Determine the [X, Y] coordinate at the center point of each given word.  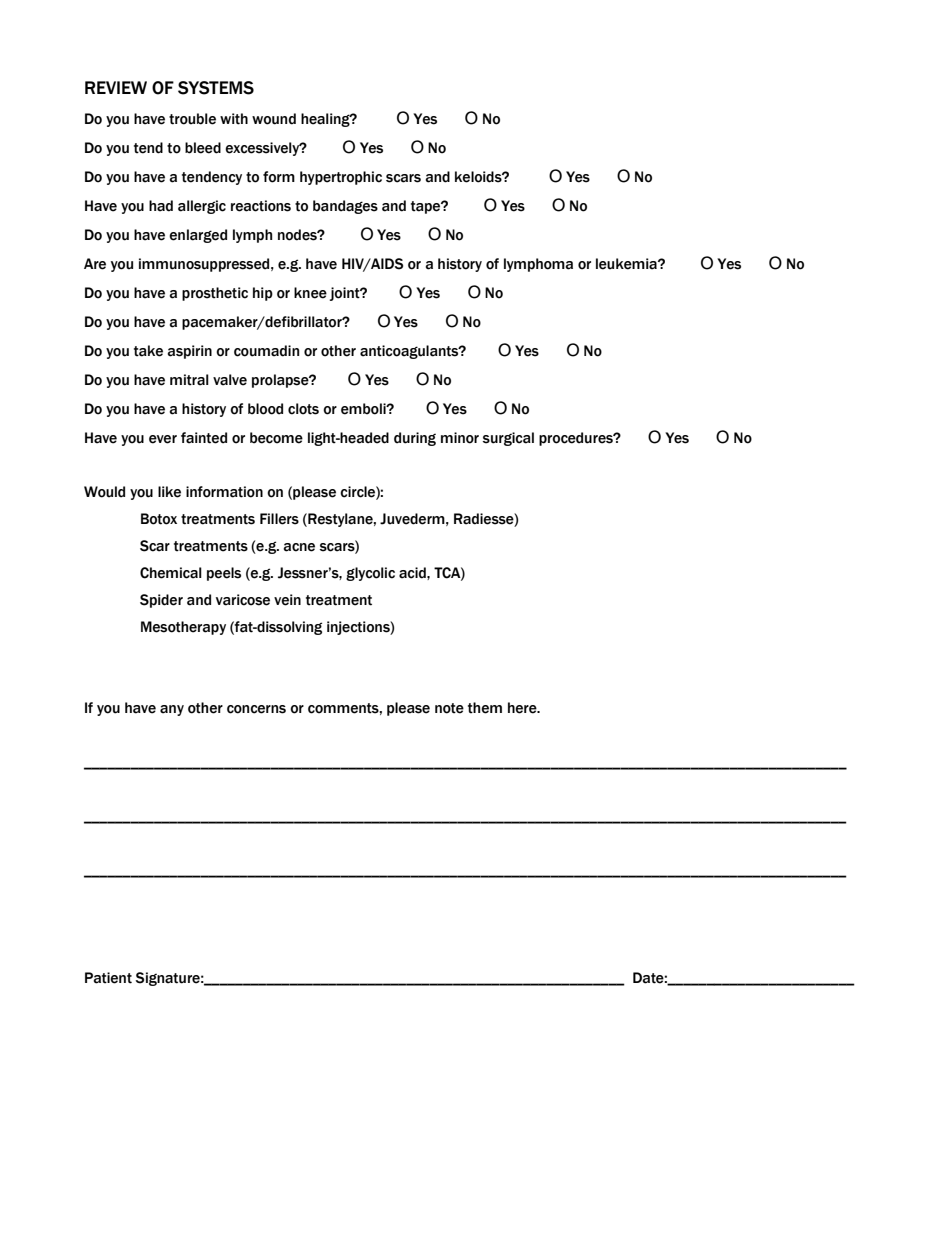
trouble [192, 119]
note [449, 708]
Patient [108, 978]
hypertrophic [341, 178]
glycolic [370, 574]
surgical [508, 439]
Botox [159, 519]
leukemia [627, 264]
